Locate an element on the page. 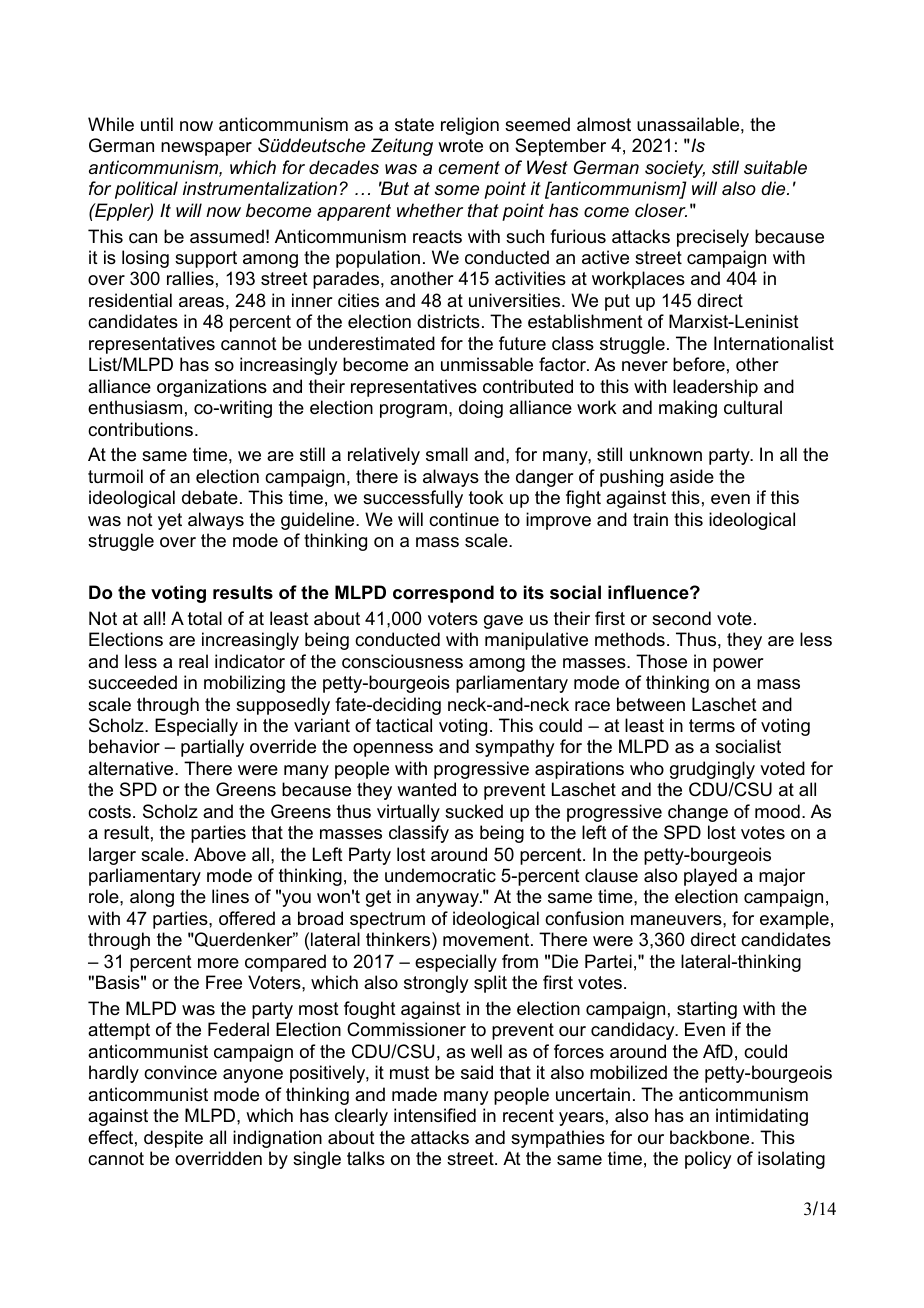 This document has width=924, height=1308. consciousness is located at coordinates (402, 661).
